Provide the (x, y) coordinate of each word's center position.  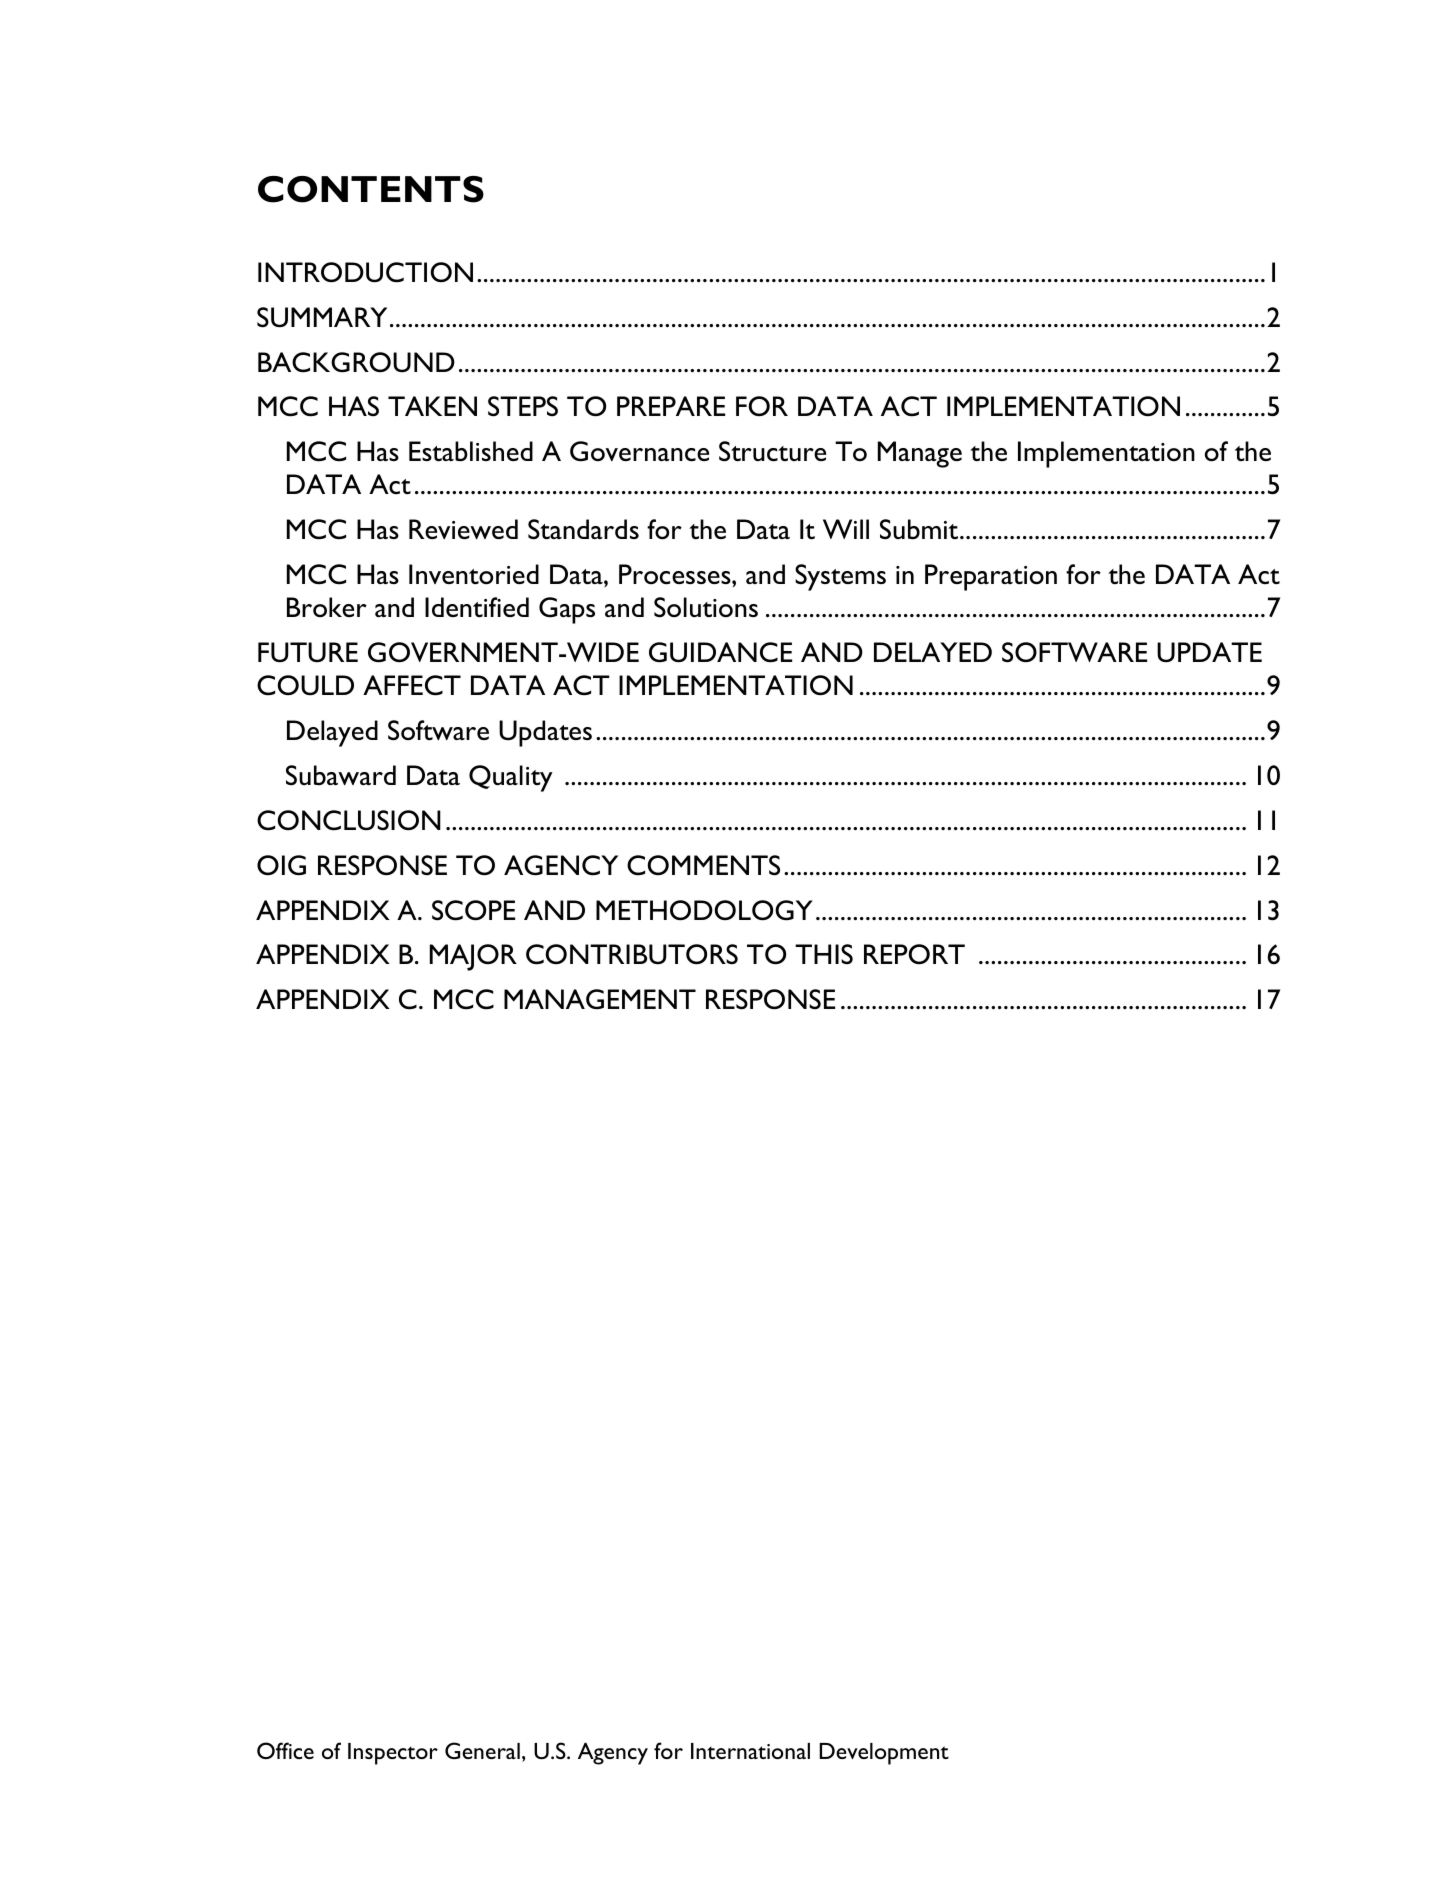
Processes (676, 574)
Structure (772, 451)
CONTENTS (371, 189)
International (750, 1751)
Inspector (393, 1754)
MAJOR (473, 957)
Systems (840, 577)
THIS (824, 954)
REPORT (914, 954)
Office (285, 1750)
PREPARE (671, 406)
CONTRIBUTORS (632, 954)
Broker (327, 607)
